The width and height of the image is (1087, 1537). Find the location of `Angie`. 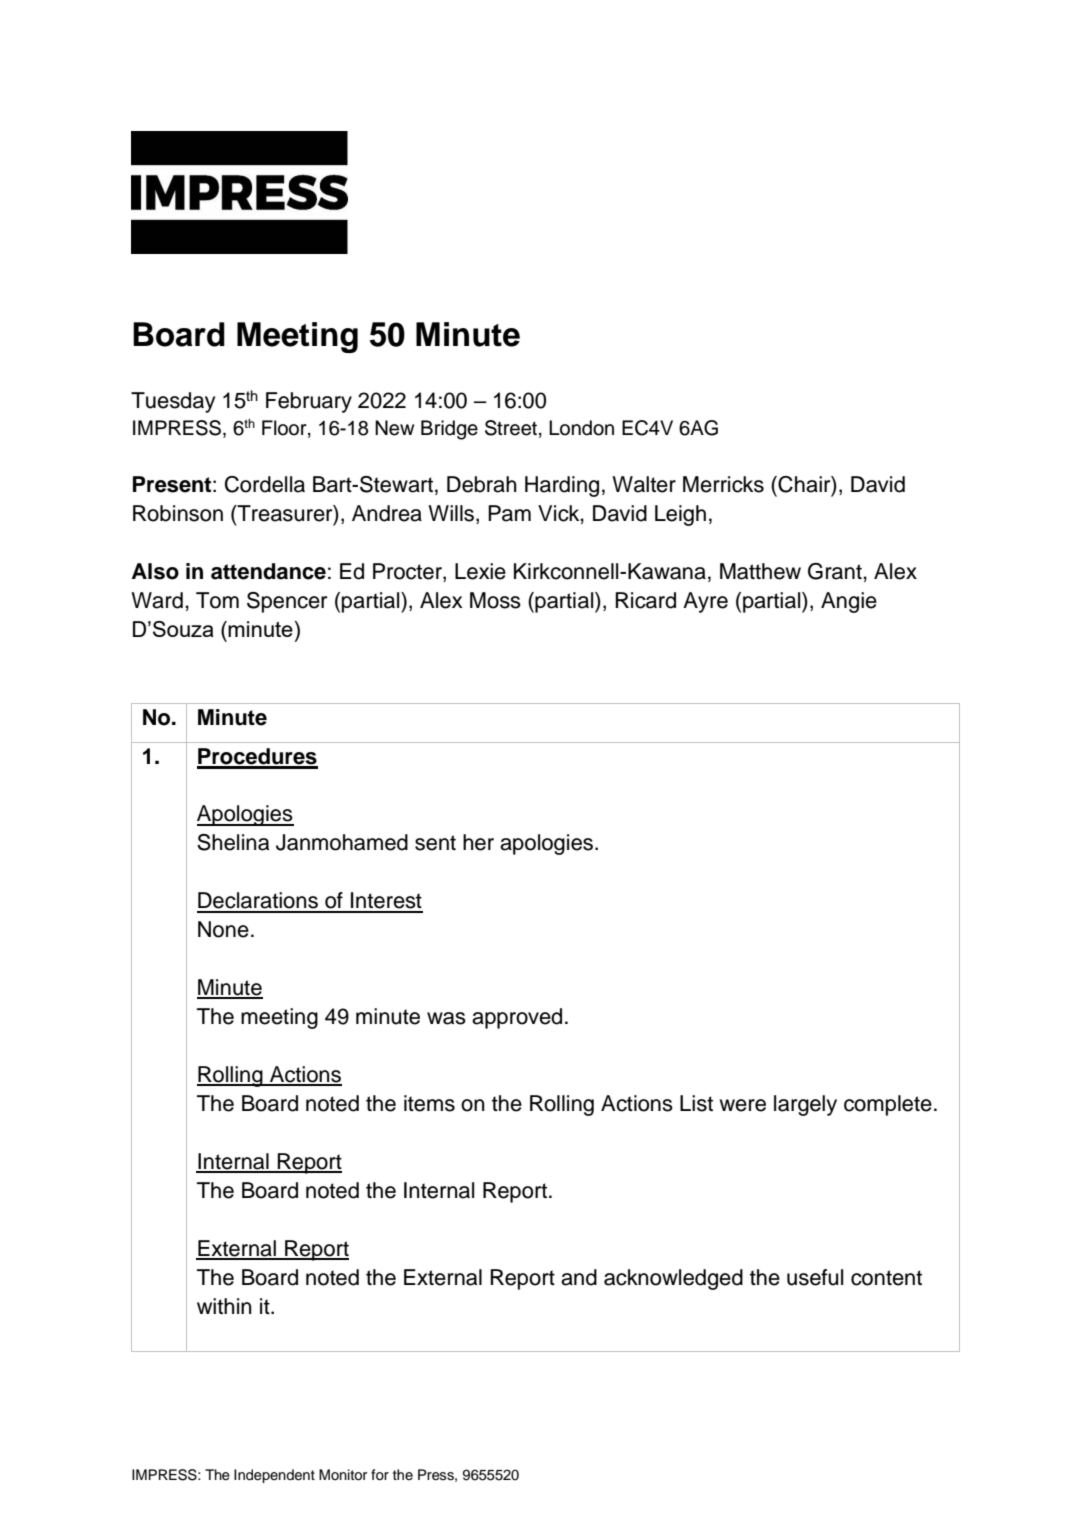

Angie is located at coordinates (849, 602).
